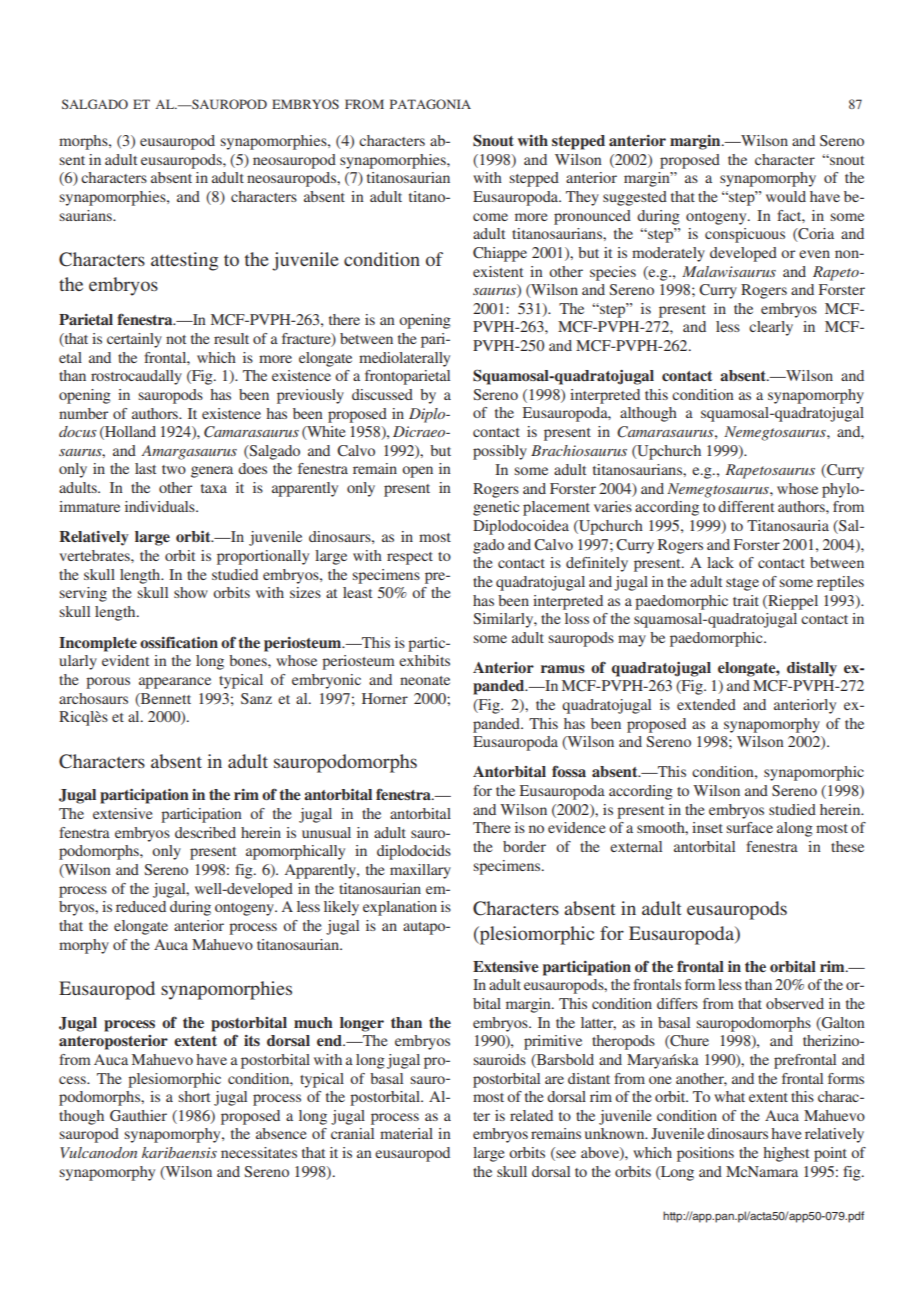 This screenshot has height=1308, width=924. What do you see at coordinates (729, 1096) in the screenshot?
I see `what` at bounding box center [729, 1096].
